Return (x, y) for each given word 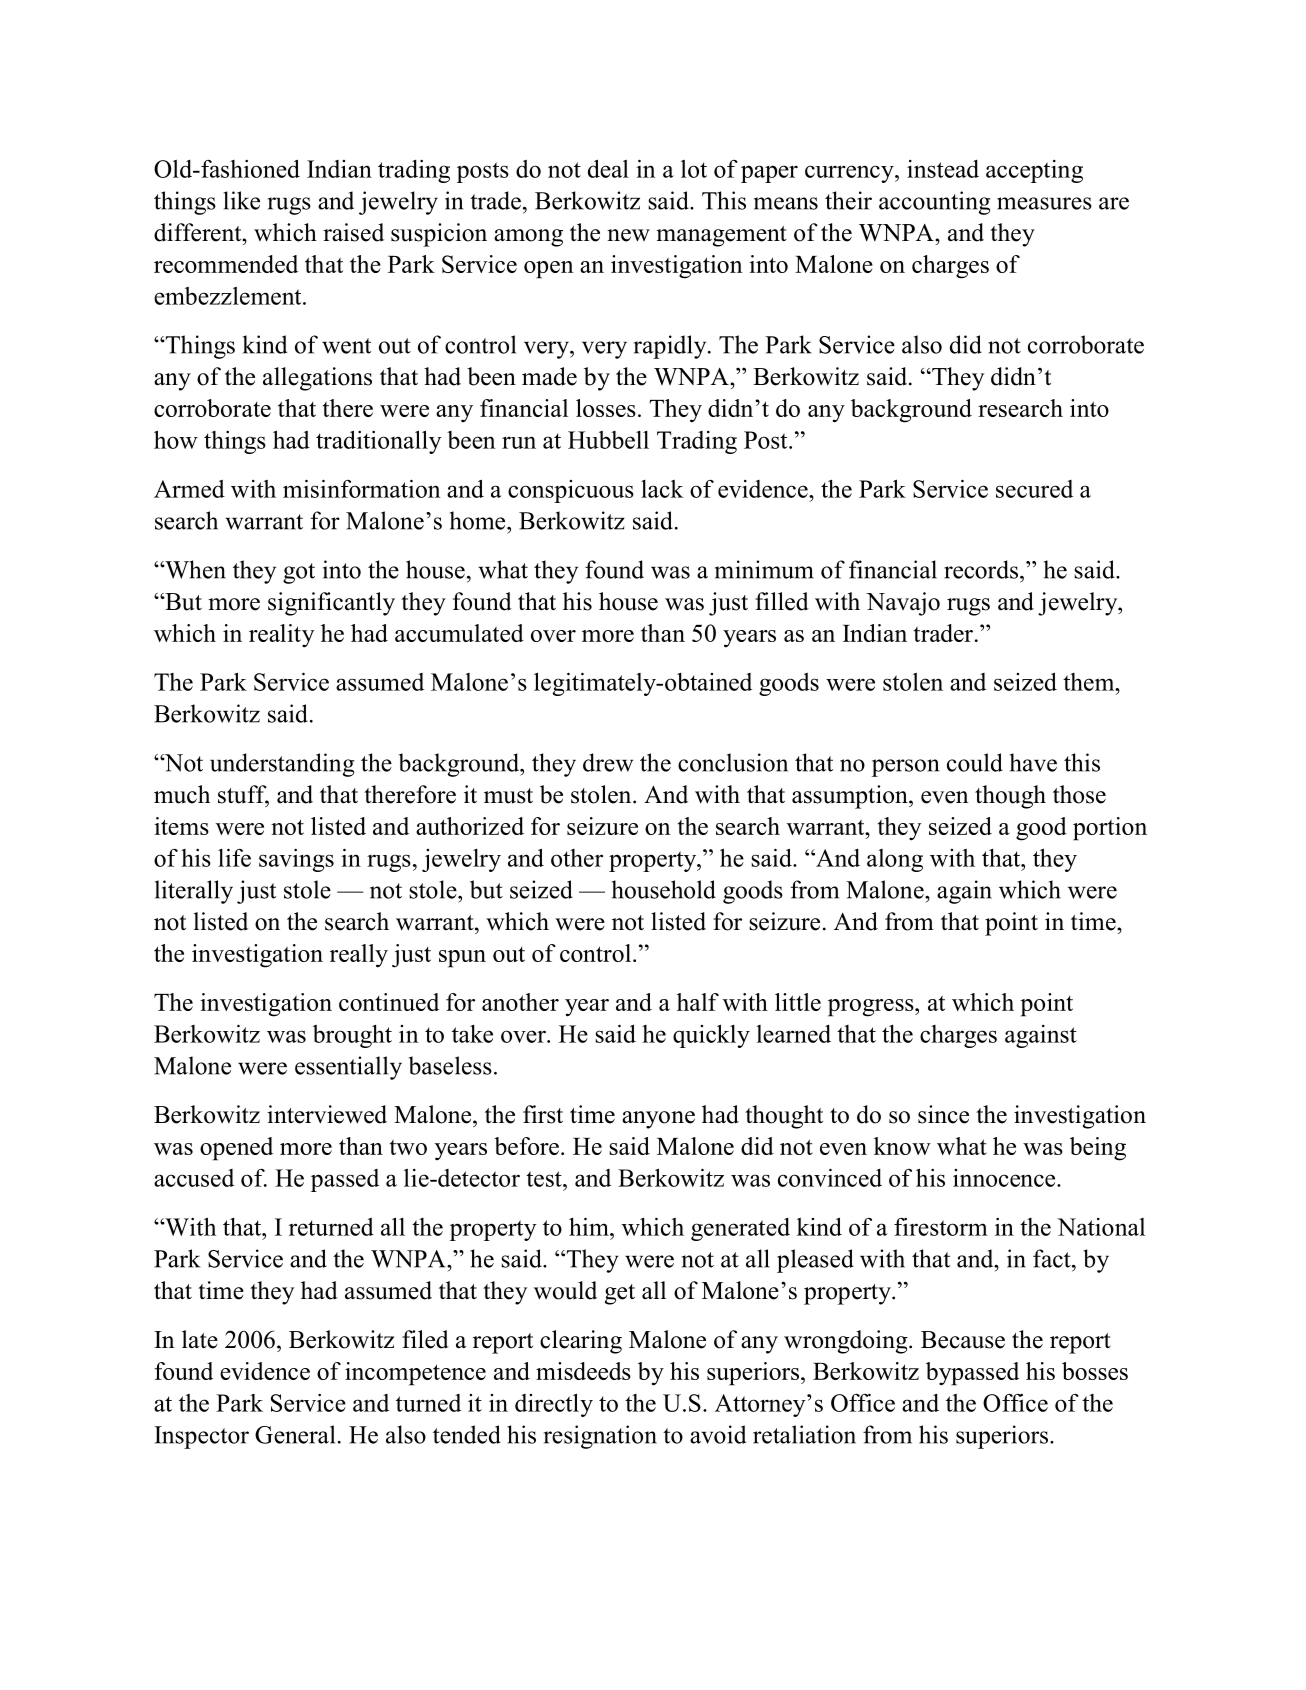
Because (963, 1340)
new (628, 235)
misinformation (362, 488)
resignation (600, 1437)
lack (662, 489)
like (242, 200)
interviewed (327, 1114)
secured (1034, 489)
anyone (658, 1120)
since (943, 1114)
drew (608, 762)
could (975, 762)
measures (1044, 203)
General (295, 1434)
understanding (282, 765)
